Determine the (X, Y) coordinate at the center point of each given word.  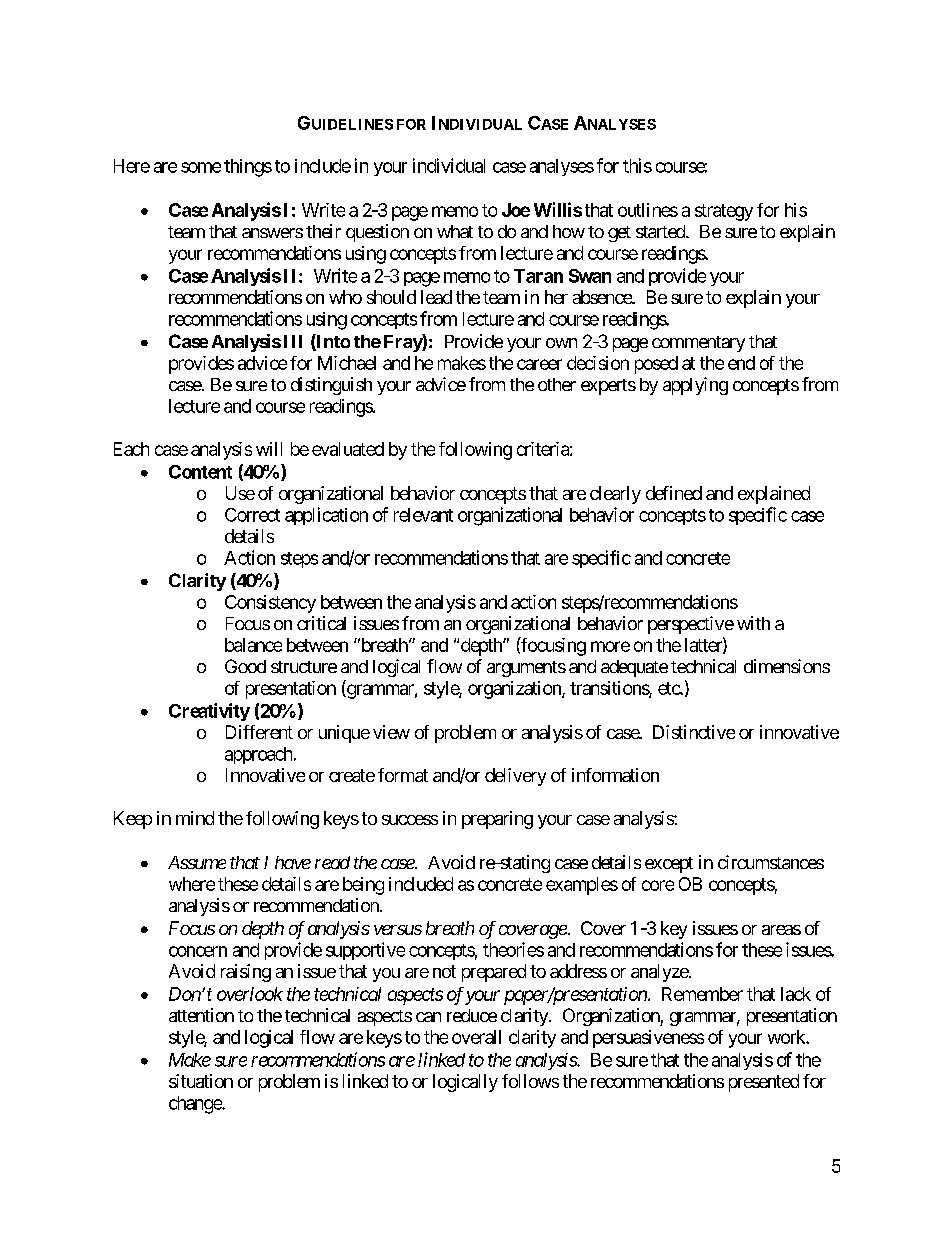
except (669, 865)
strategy (724, 212)
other (557, 384)
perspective (691, 625)
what (455, 231)
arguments (526, 669)
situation (201, 1081)
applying (695, 386)
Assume (197, 862)
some (201, 167)
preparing (497, 820)
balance (253, 645)
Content (200, 472)
